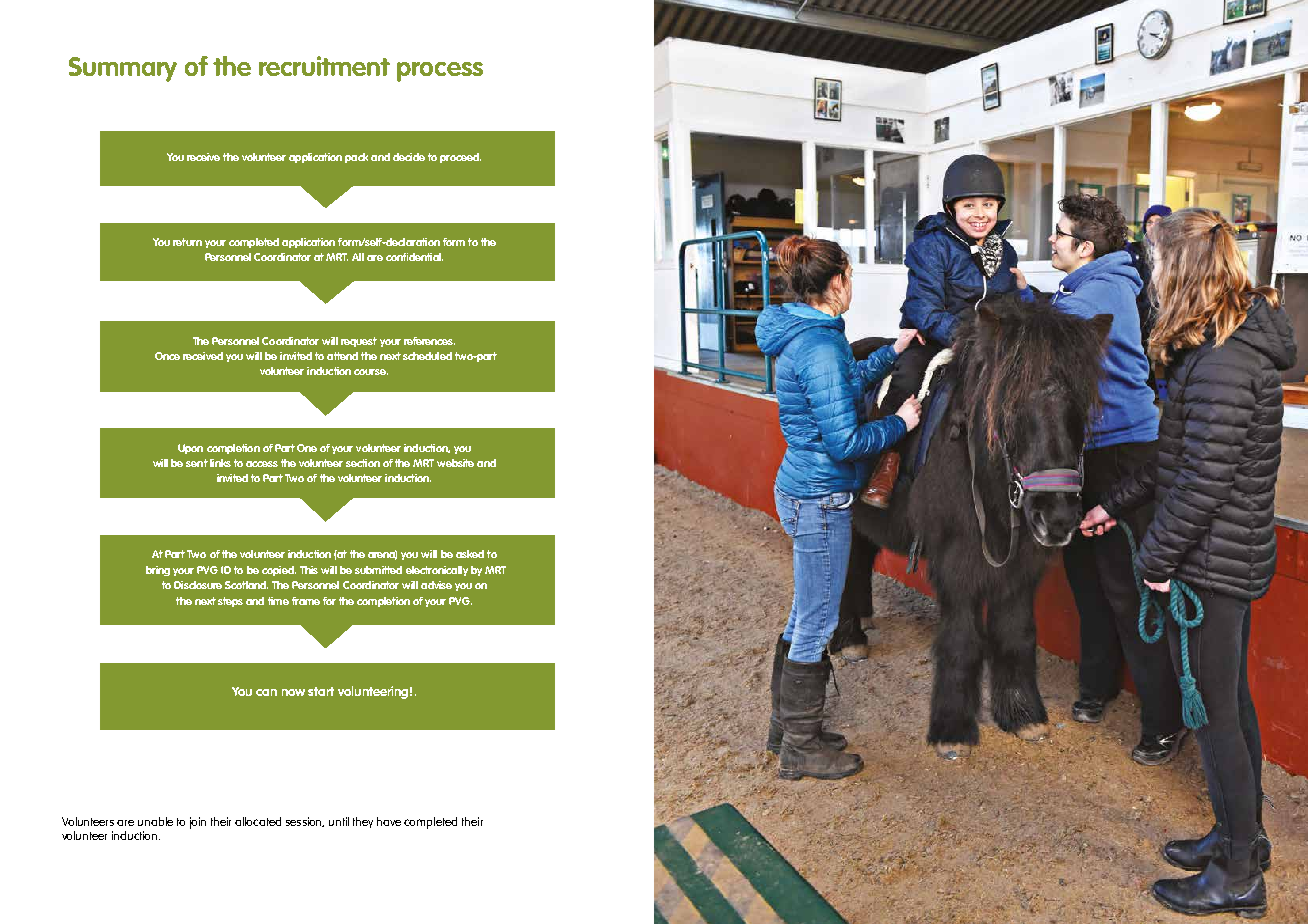 This page has width=1308, height=924. What do you see at coordinates (167, 356) in the page?
I see `Once` at bounding box center [167, 356].
